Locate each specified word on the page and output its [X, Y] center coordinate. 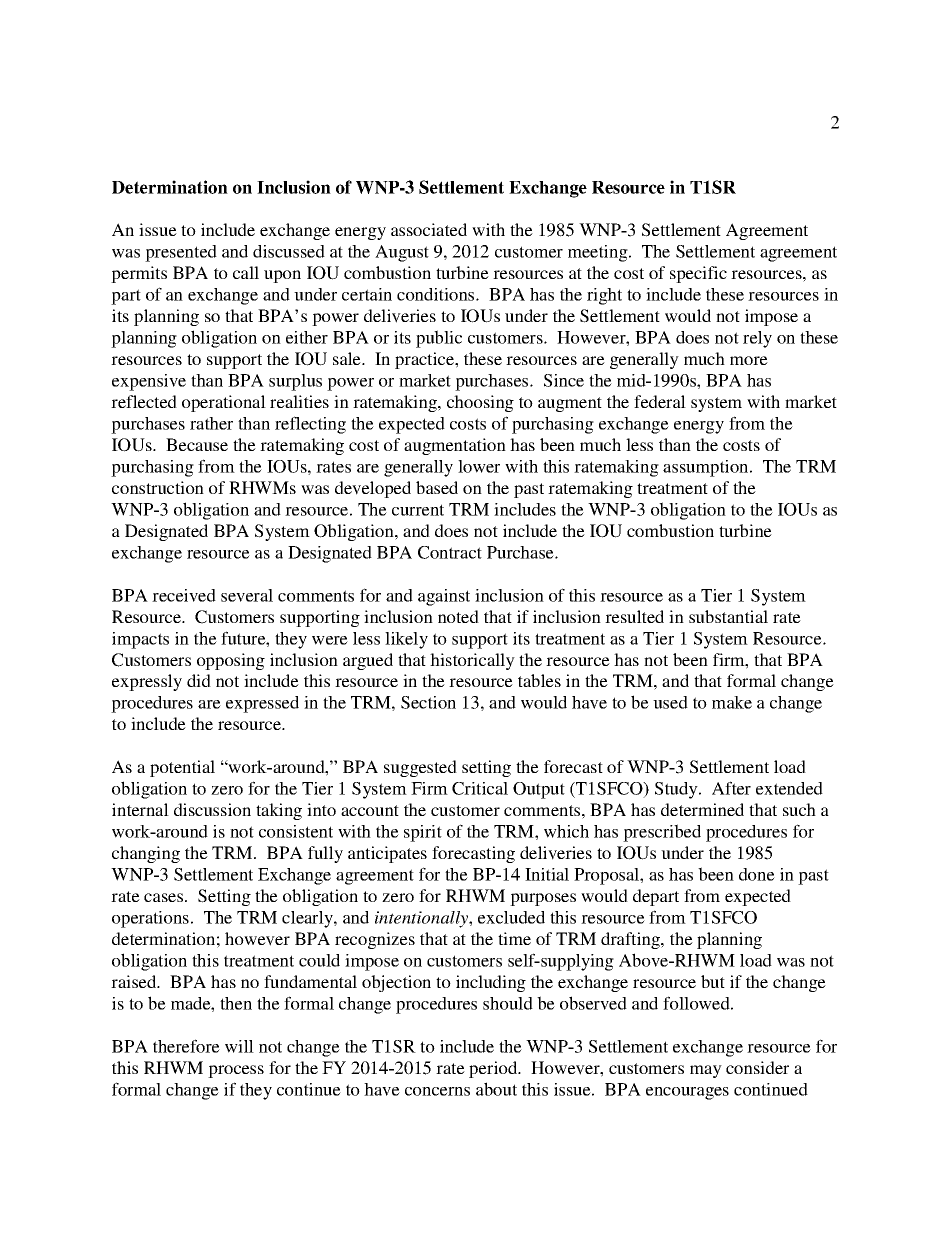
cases [165, 897]
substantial [728, 616]
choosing [480, 403]
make [732, 702]
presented [181, 253]
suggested [420, 768]
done [757, 874]
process [236, 1071]
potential [182, 768]
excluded [511, 917]
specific [698, 274]
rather [211, 423]
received [184, 595]
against [444, 597]
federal [660, 401]
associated [429, 229]
